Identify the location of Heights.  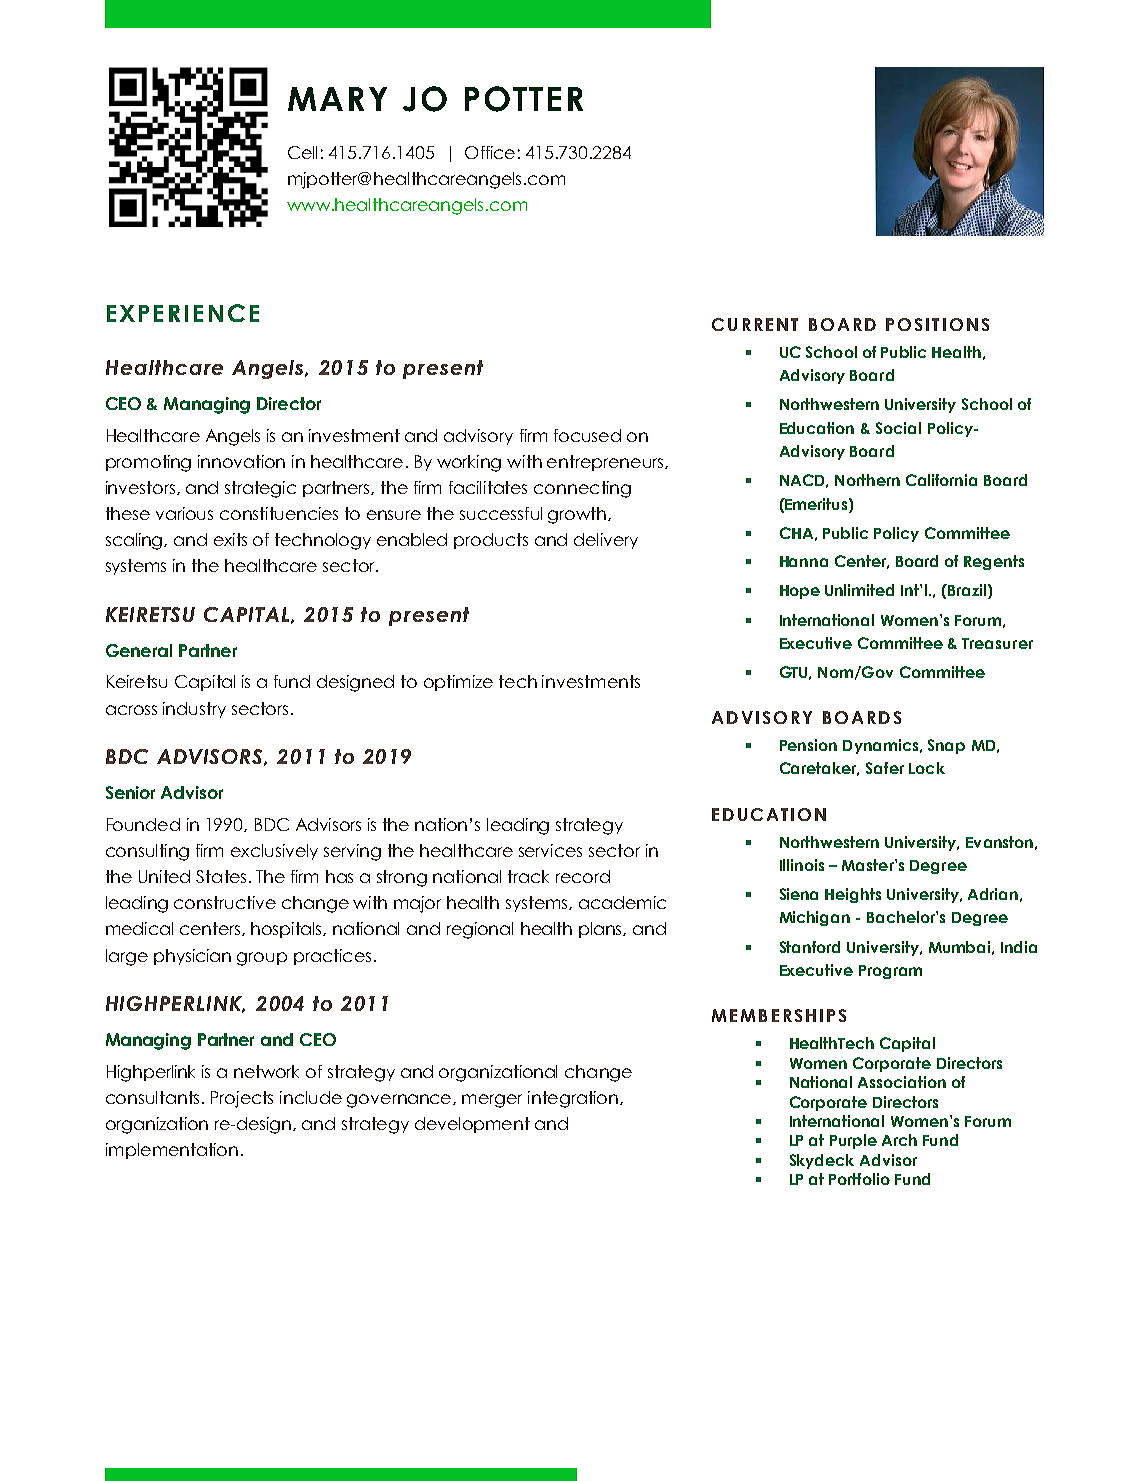
(853, 895).
